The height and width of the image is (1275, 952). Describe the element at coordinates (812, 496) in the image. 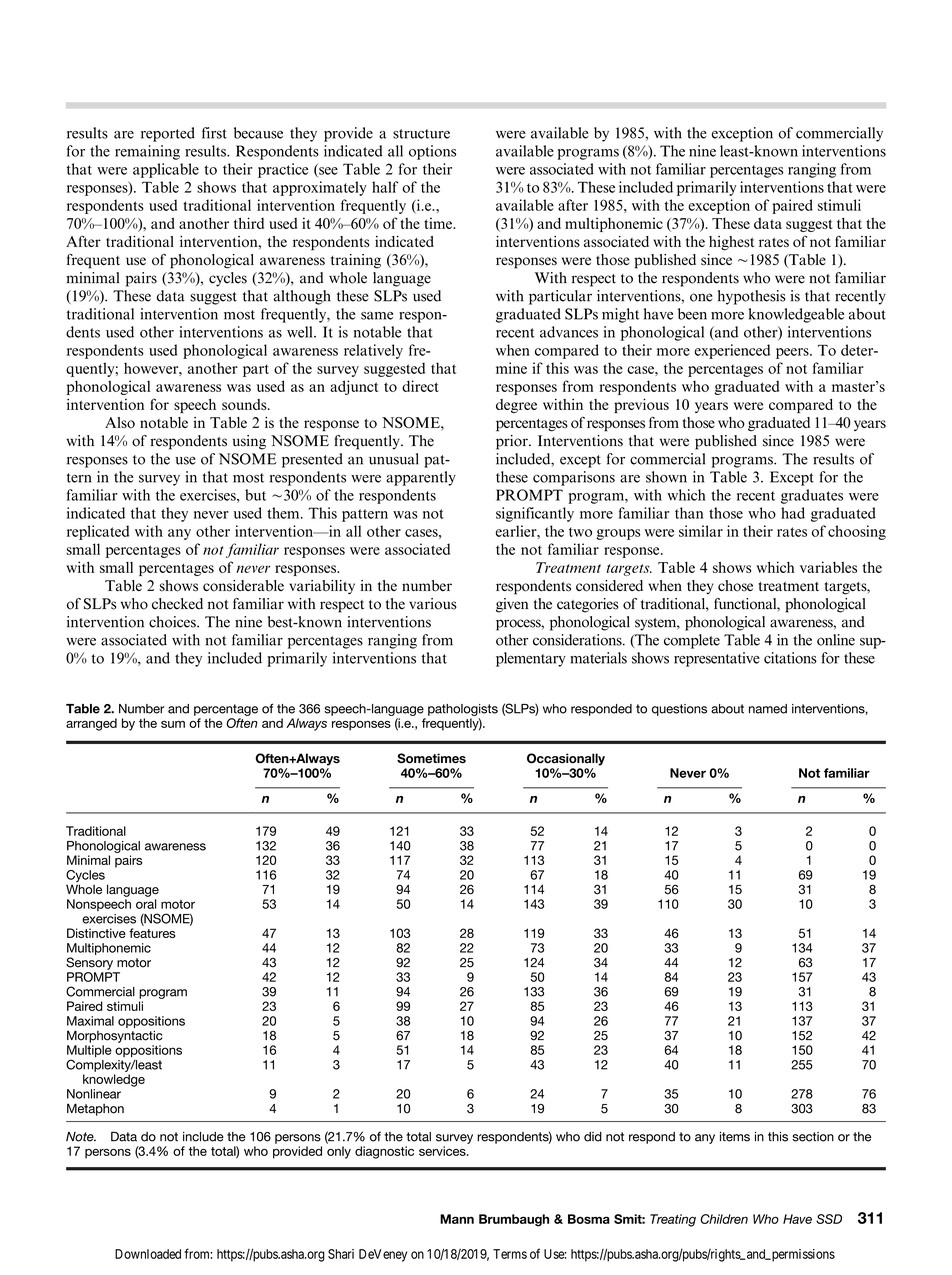

I see `graduates` at that location.
